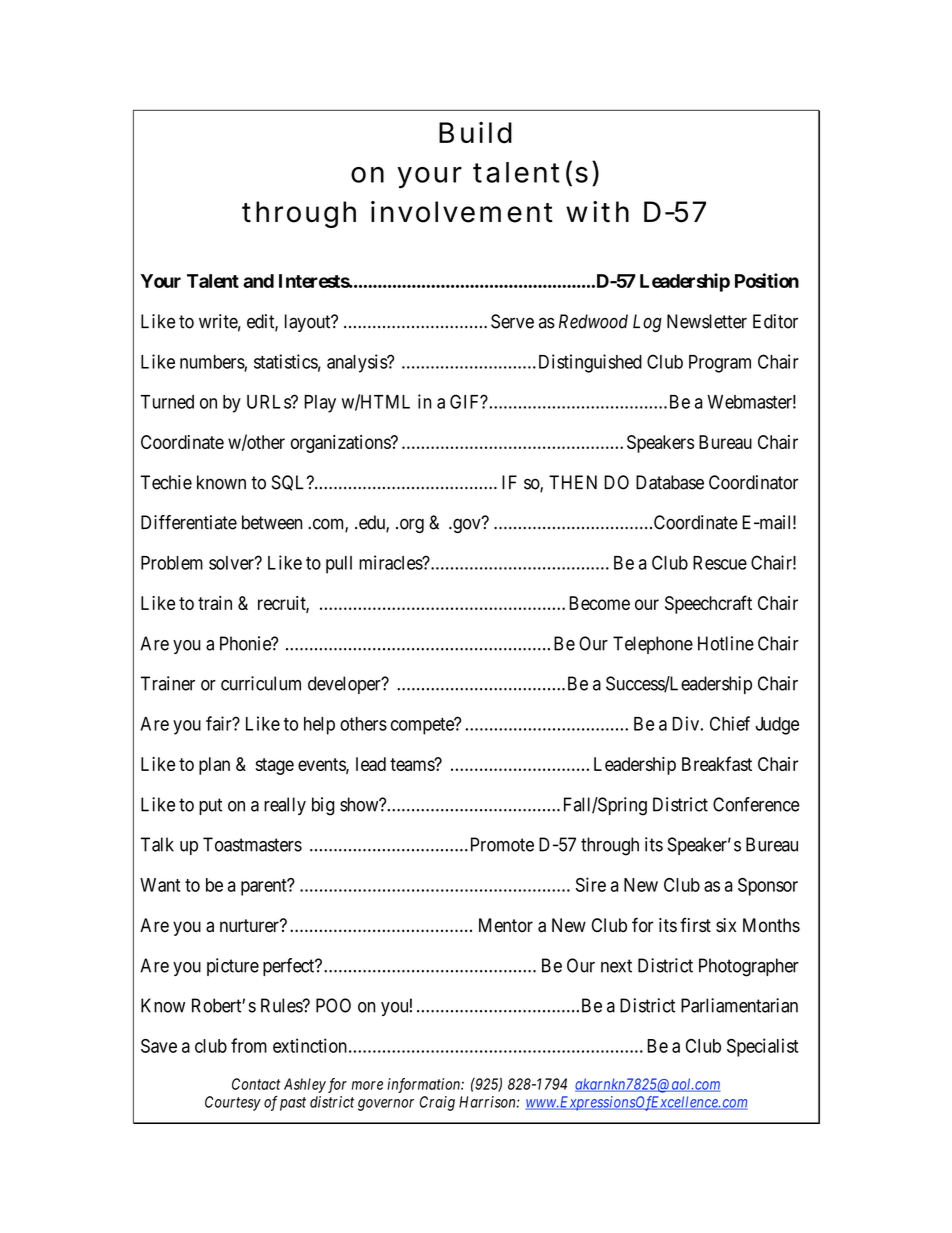 The image size is (952, 1233). What do you see at coordinates (167, 402) in the page?
I see `Turned` at bounding box center [167, 402].
